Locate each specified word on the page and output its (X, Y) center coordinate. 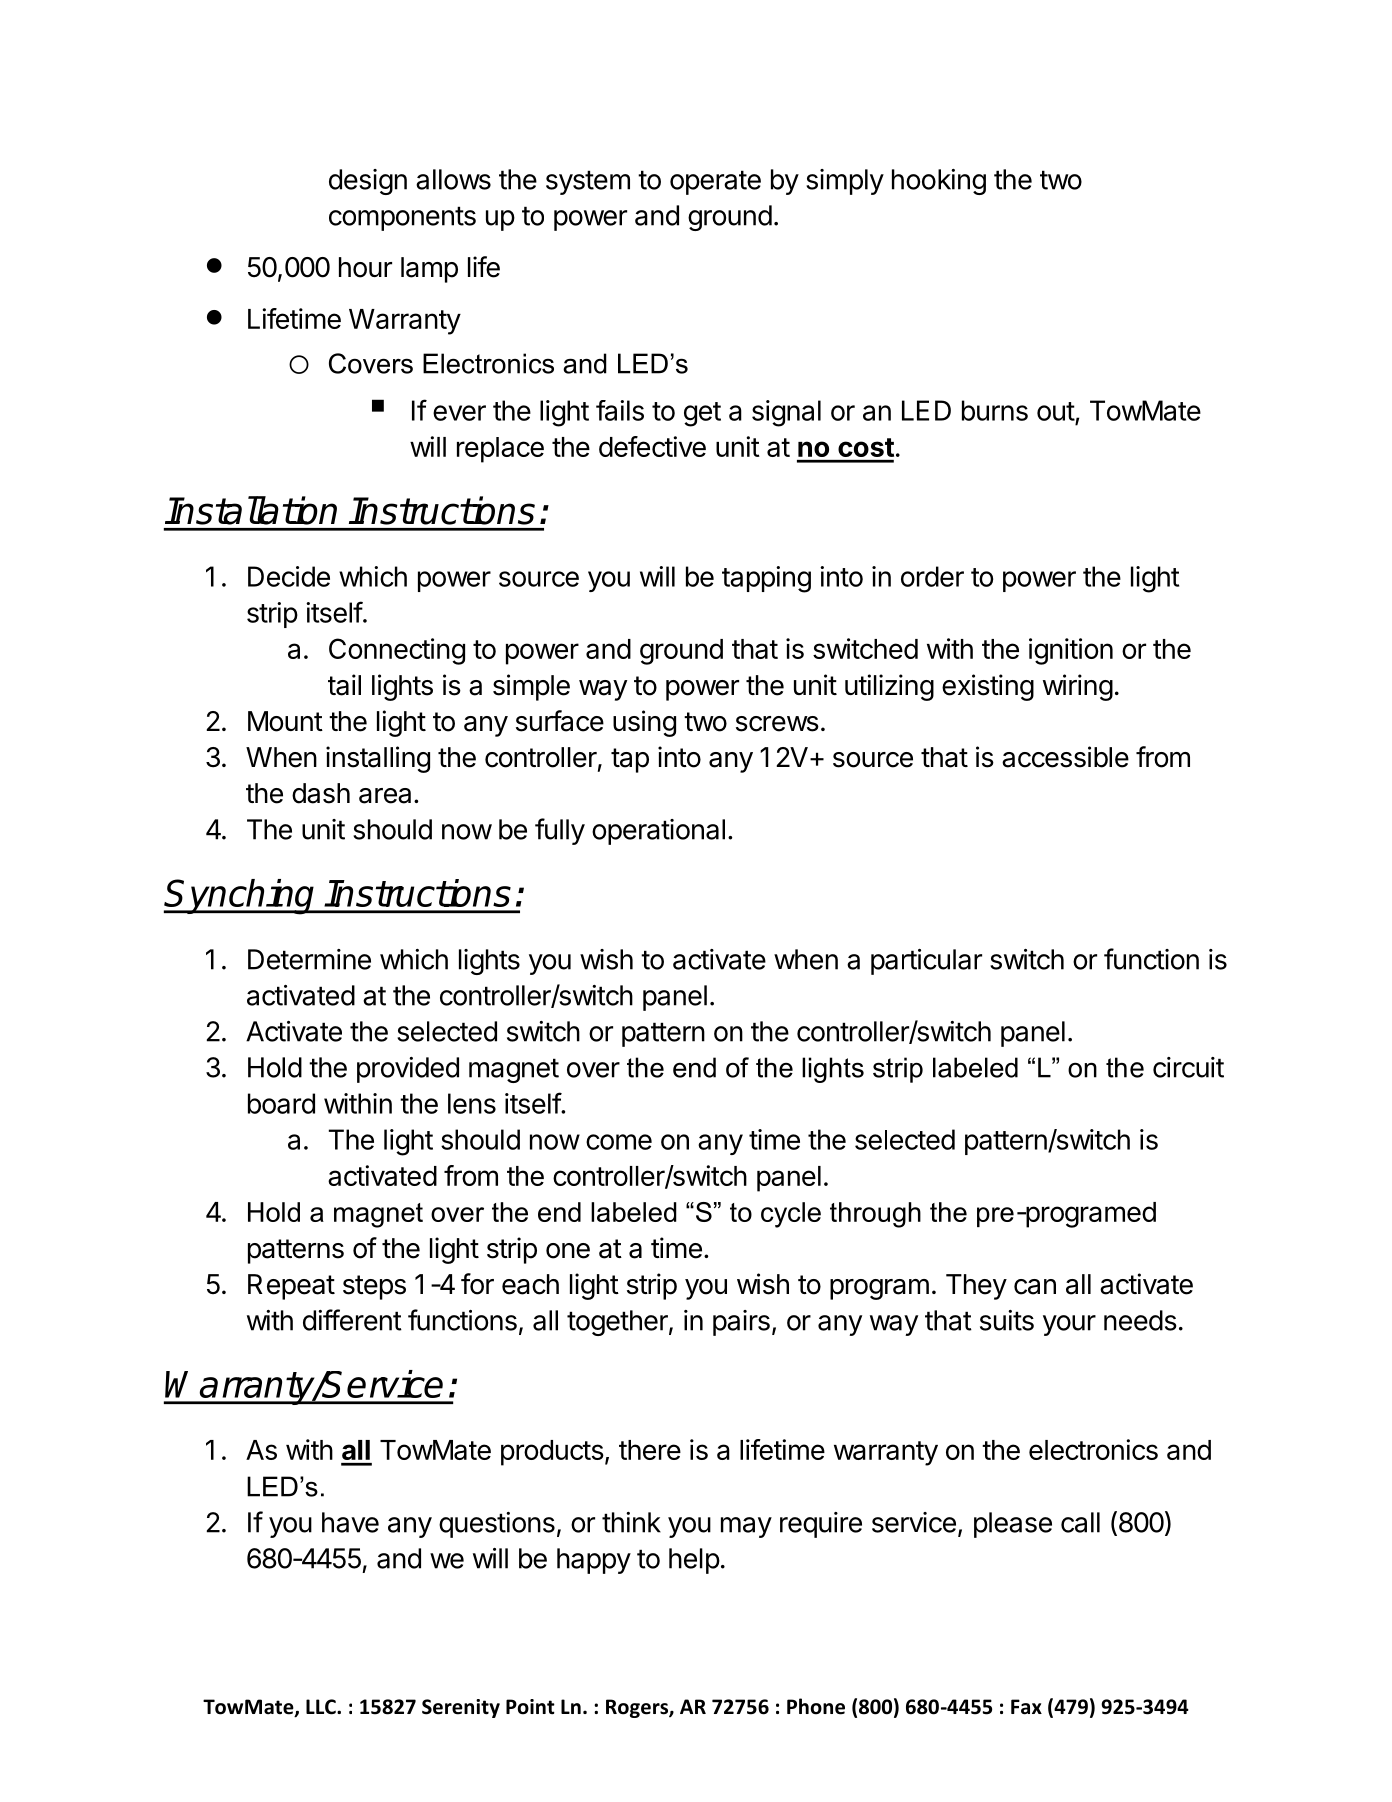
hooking (939, 182)
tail (344, 685)
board (281, 1103)
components (402, 218)
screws (777, 724)
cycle (791, 1215)
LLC (322, 1707)
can (1035, 1287)
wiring (1078, 687)
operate (715, 182)
